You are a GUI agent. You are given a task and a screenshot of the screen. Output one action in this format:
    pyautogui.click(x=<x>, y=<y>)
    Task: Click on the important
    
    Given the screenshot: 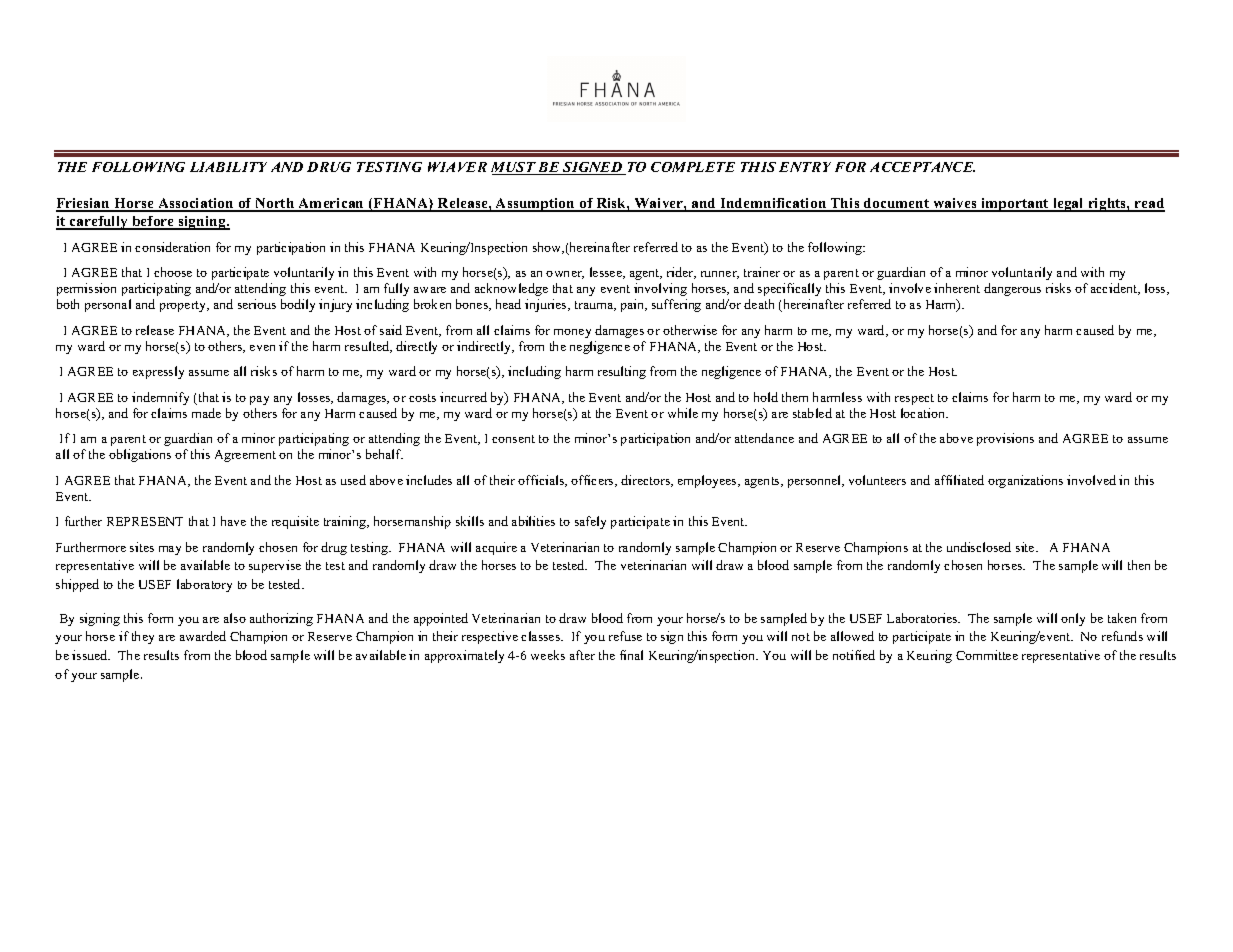 What is the action you would take?
    pyautogui.click(x=1015, y=205)
